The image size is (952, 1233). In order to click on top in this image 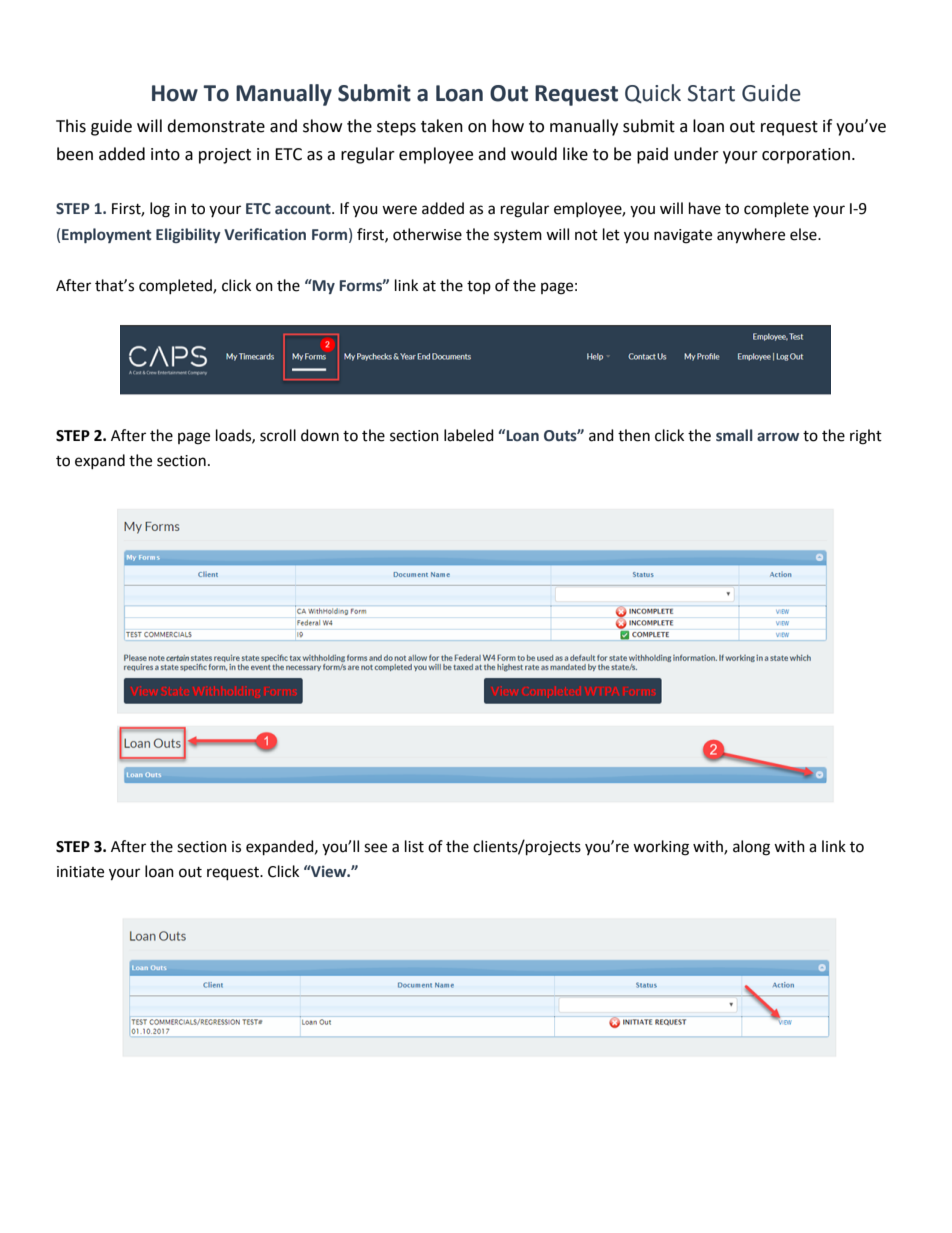, I will do `click(479, 287)`.
